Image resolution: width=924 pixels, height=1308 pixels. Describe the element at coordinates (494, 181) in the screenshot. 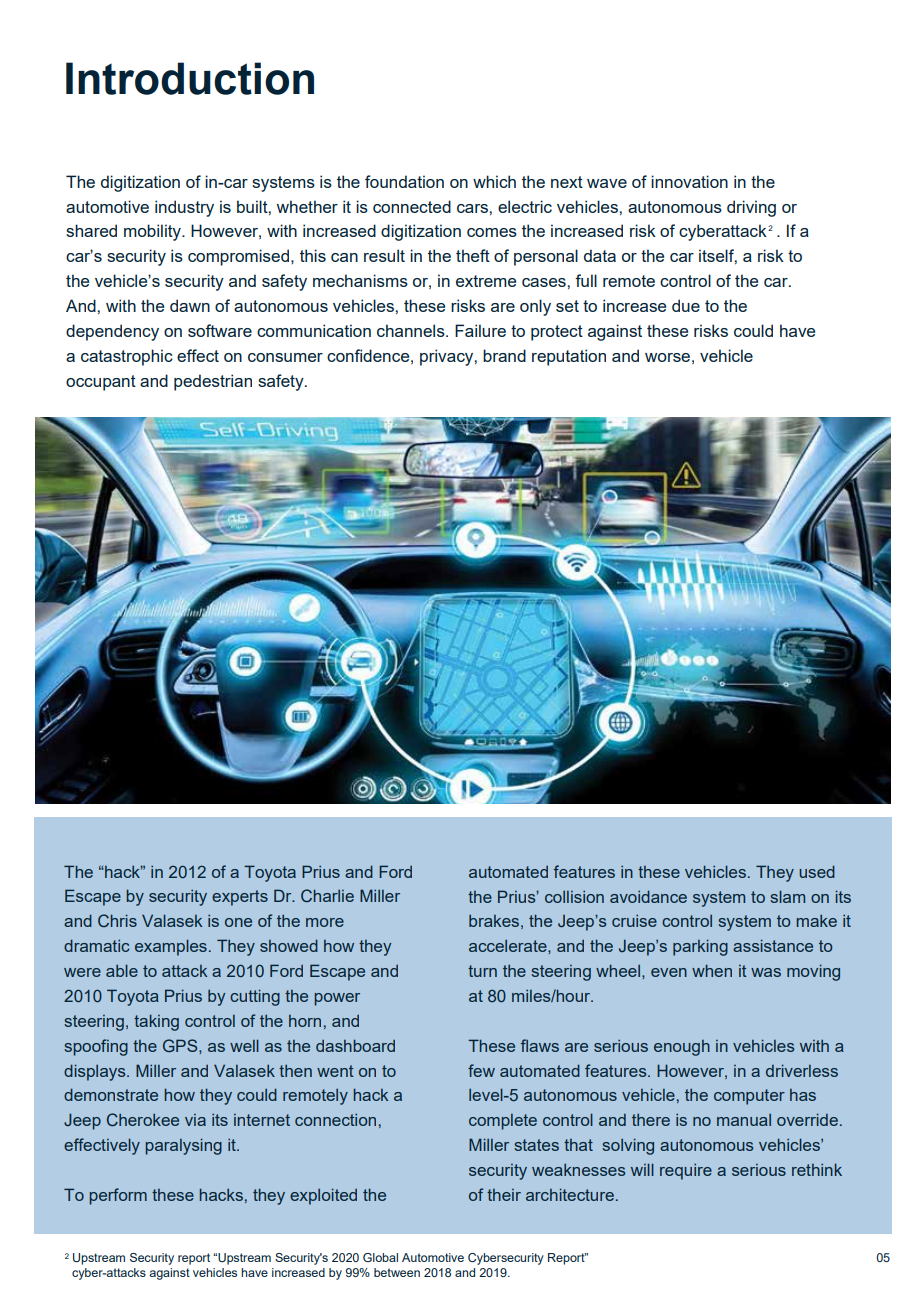

I see `which` at that location.
